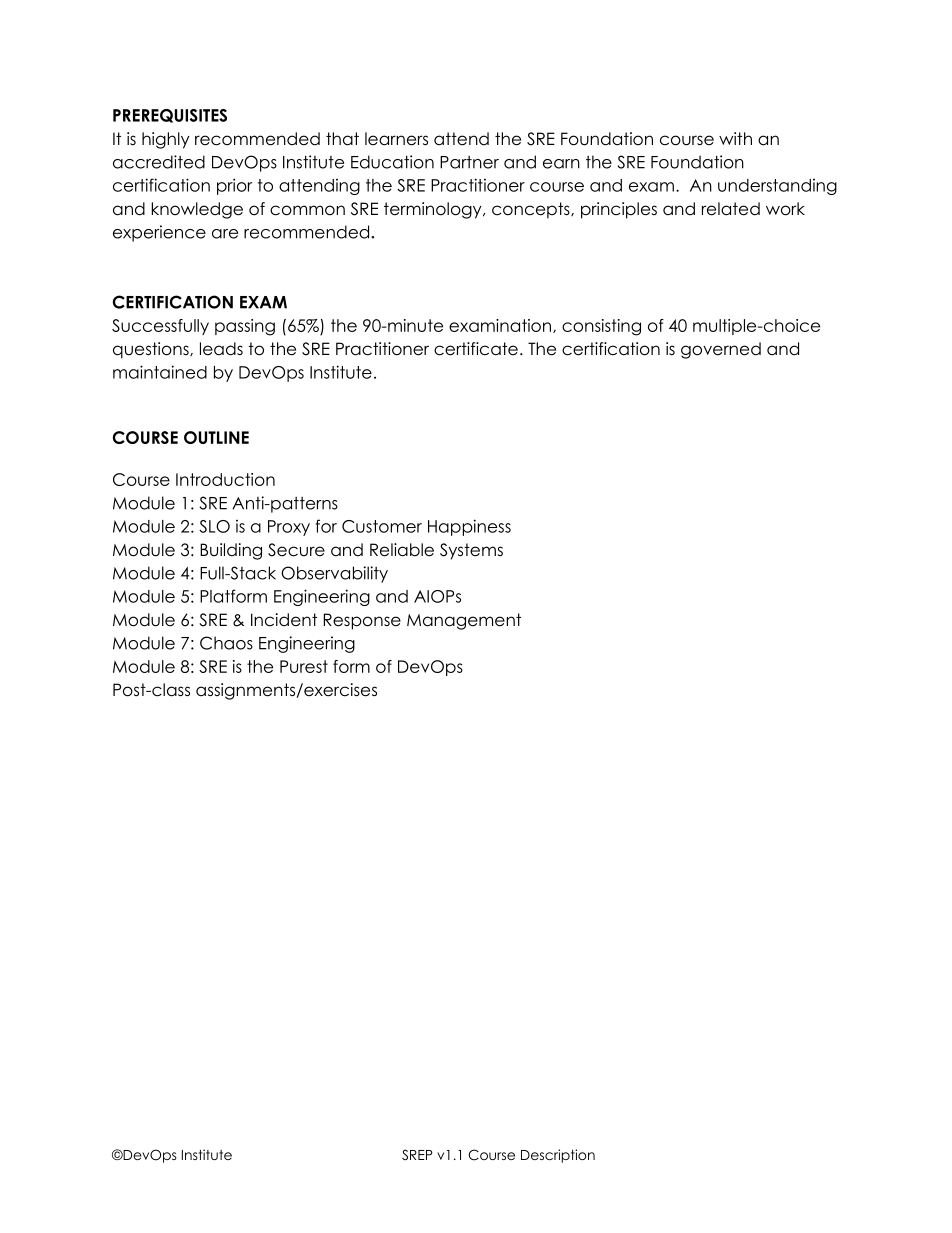  I want to click on Purest, so click(304, 666).
